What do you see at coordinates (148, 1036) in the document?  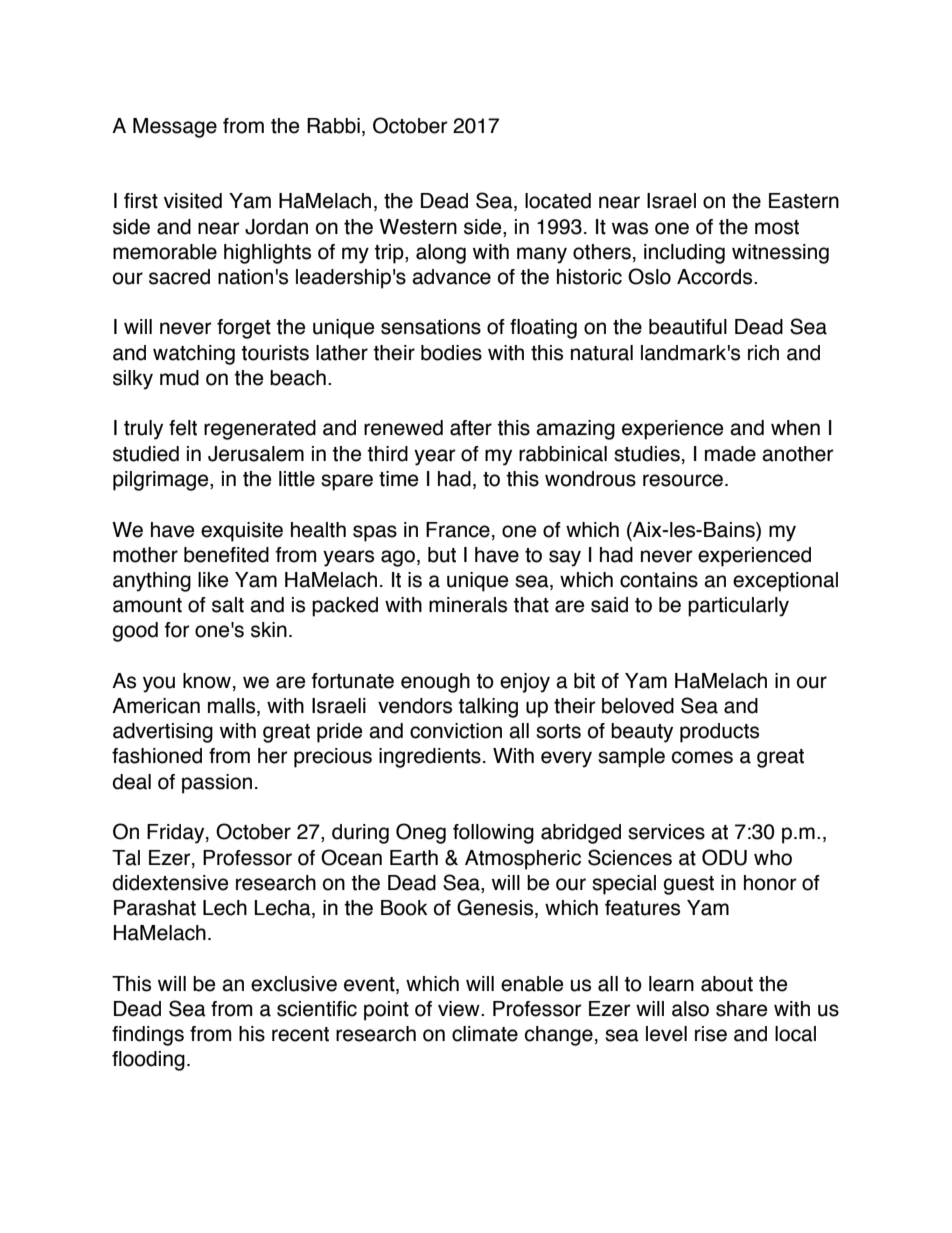 I see `findings` at bounding box center [148, 1036].
